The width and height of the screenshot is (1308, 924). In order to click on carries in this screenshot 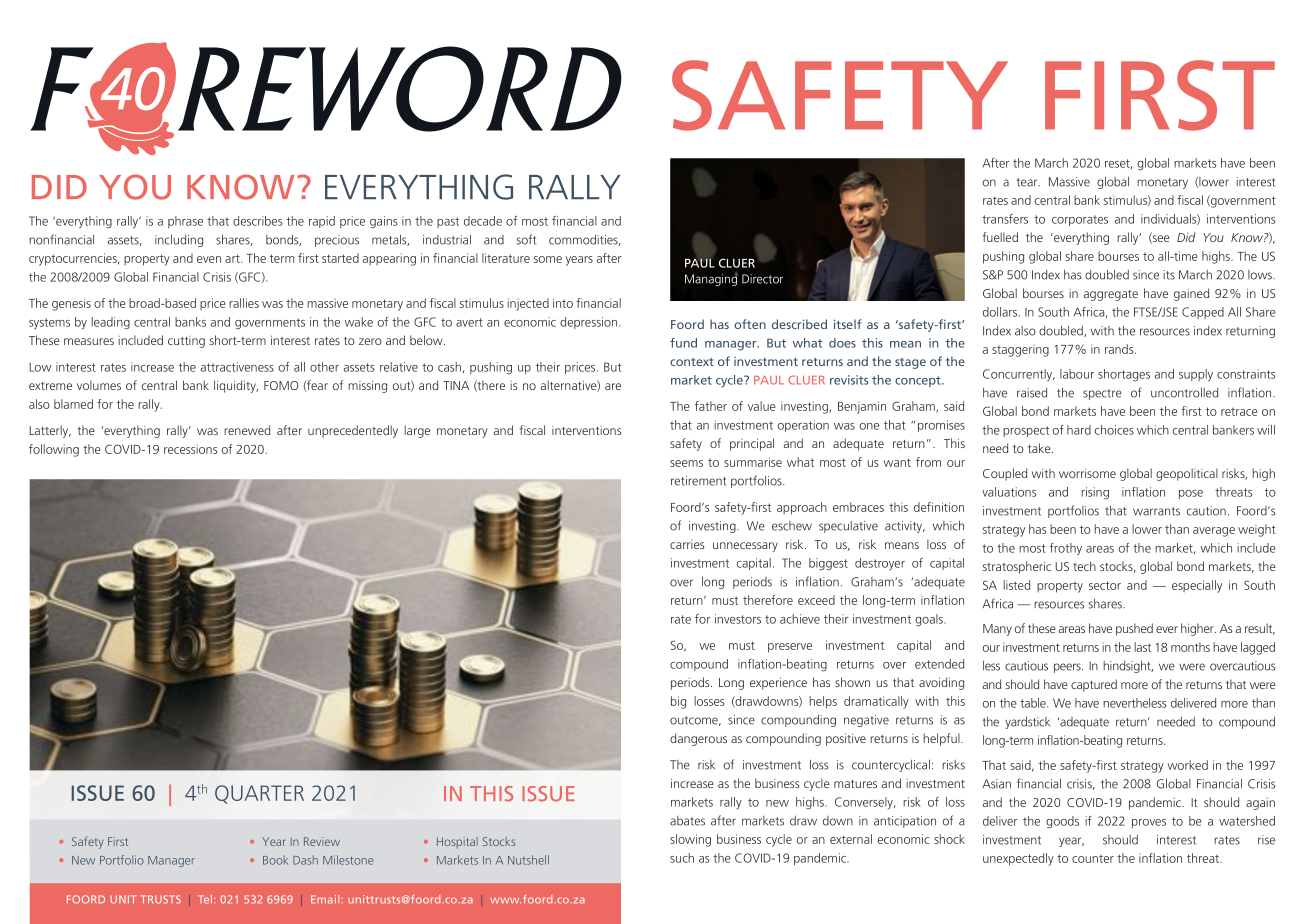, I will do `click(687, 544)`.
